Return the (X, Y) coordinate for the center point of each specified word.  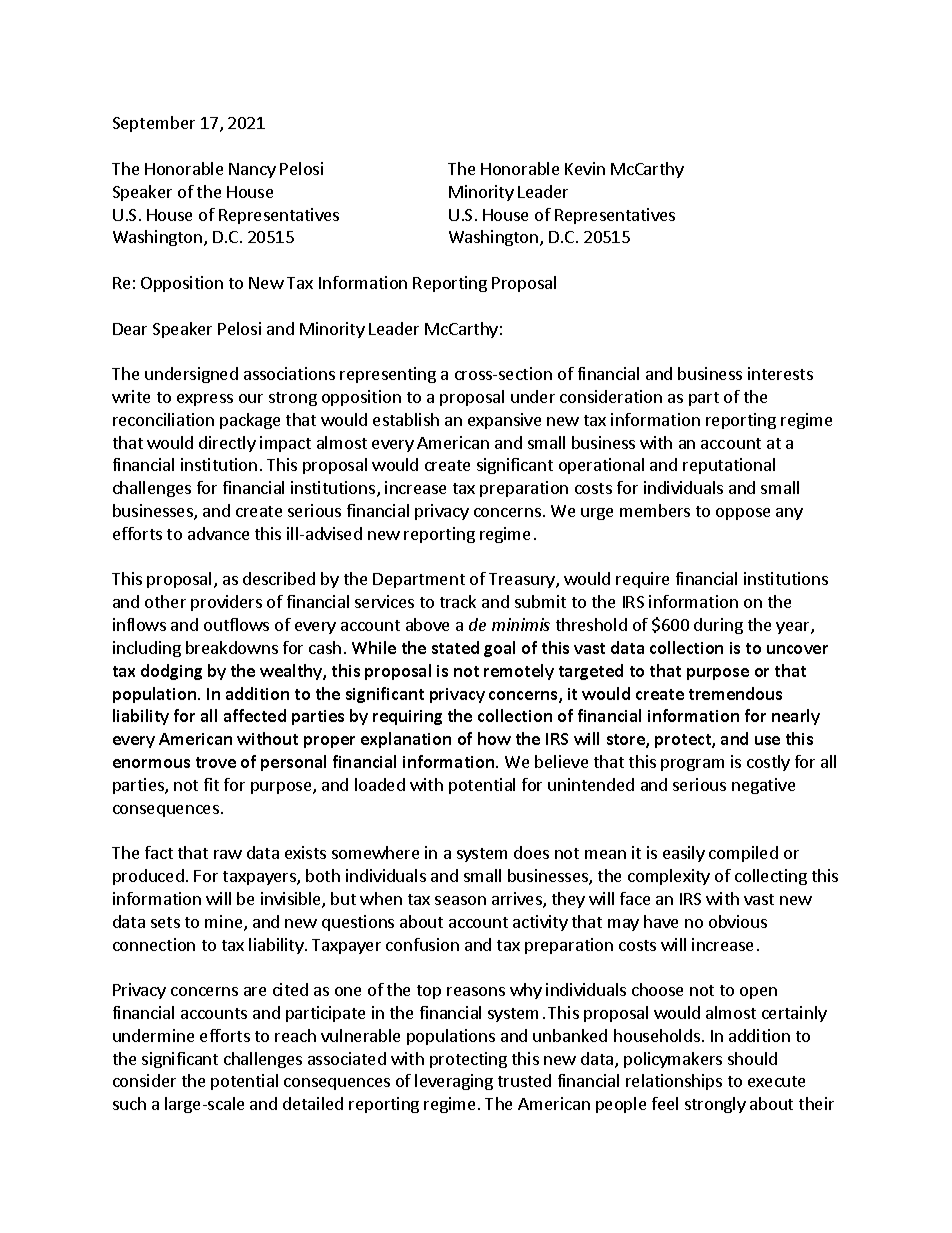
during (718, 626)
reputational (729, 466)
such (129, 1103)
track (458, 601)
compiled (743, 854)
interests (780, 373)
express (205, 400)
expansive (504, 421)
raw (228, 854)
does (531, 852)
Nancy (252, 170)
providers (226, 603)
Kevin (585, 168)
